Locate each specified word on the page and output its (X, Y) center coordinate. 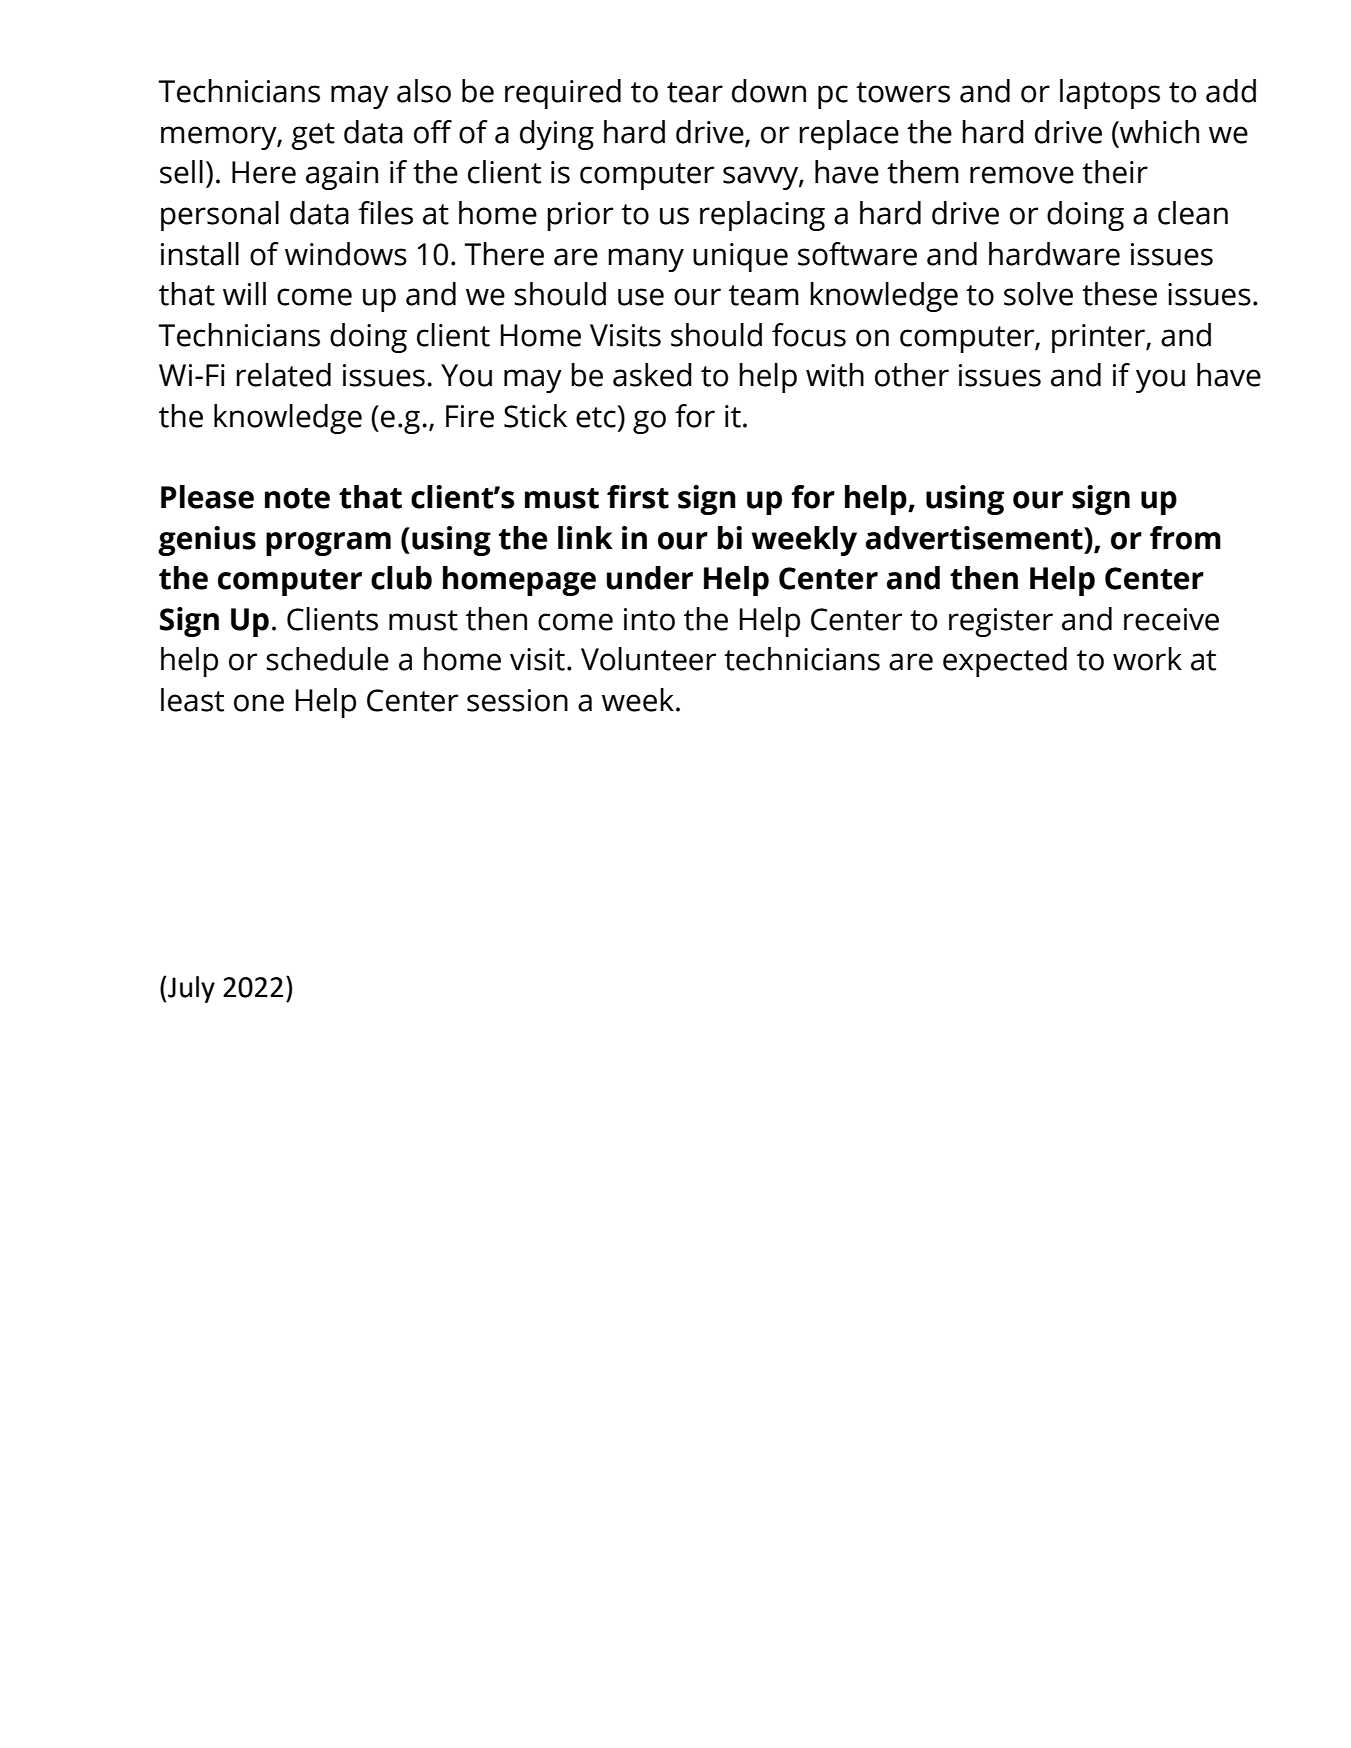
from (1185, 538)
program (328, 544)
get (313, 136)
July (191, 989)
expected (1005, 662)
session (517, 700)
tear (695, 92)
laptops (1110, 94)
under (649, 578)
